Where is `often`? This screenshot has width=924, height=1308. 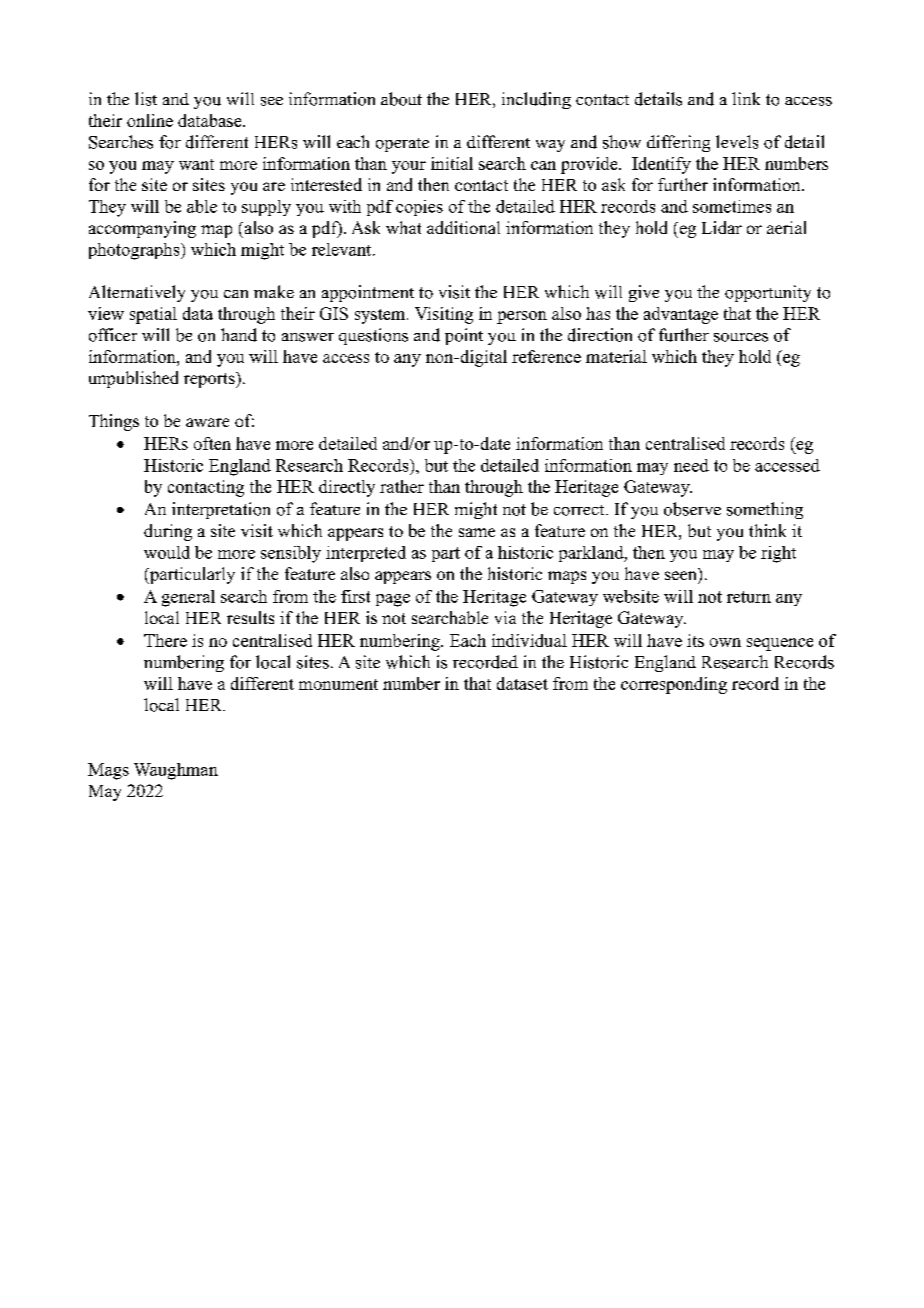 often is located at coordinates (212, 443).
